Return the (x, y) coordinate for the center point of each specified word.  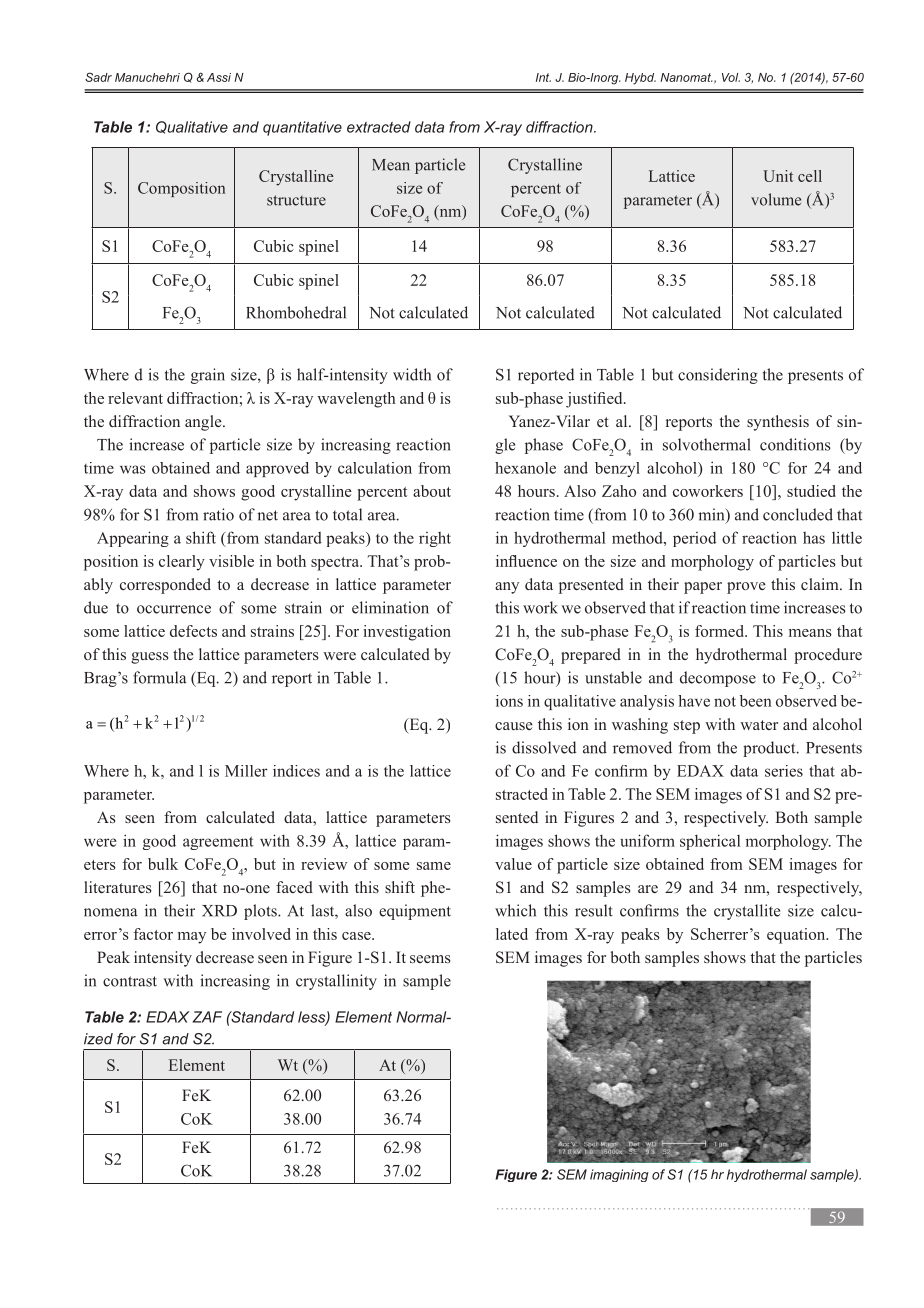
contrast (130, 981)
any (507, 588)
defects (193, 631)
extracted (379, 127)
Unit (778, 176)
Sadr (98, 77)
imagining (619, 1175)
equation (797, 936)
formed (720, 631)
